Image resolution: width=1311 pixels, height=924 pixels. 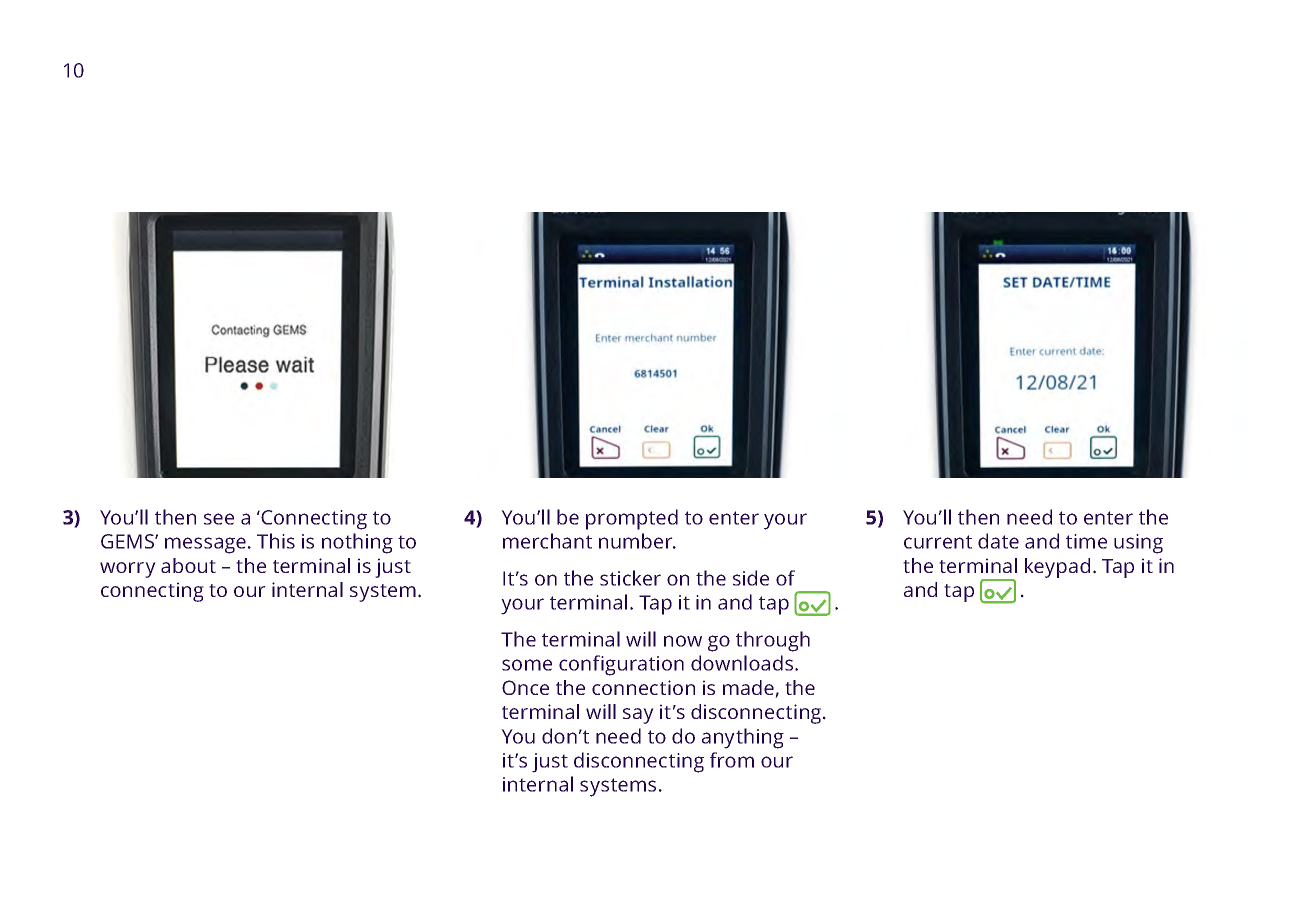 What do you see at coordinates (998, 541) in the screenshot?
I see `date` at bounding box center [998, 541].
